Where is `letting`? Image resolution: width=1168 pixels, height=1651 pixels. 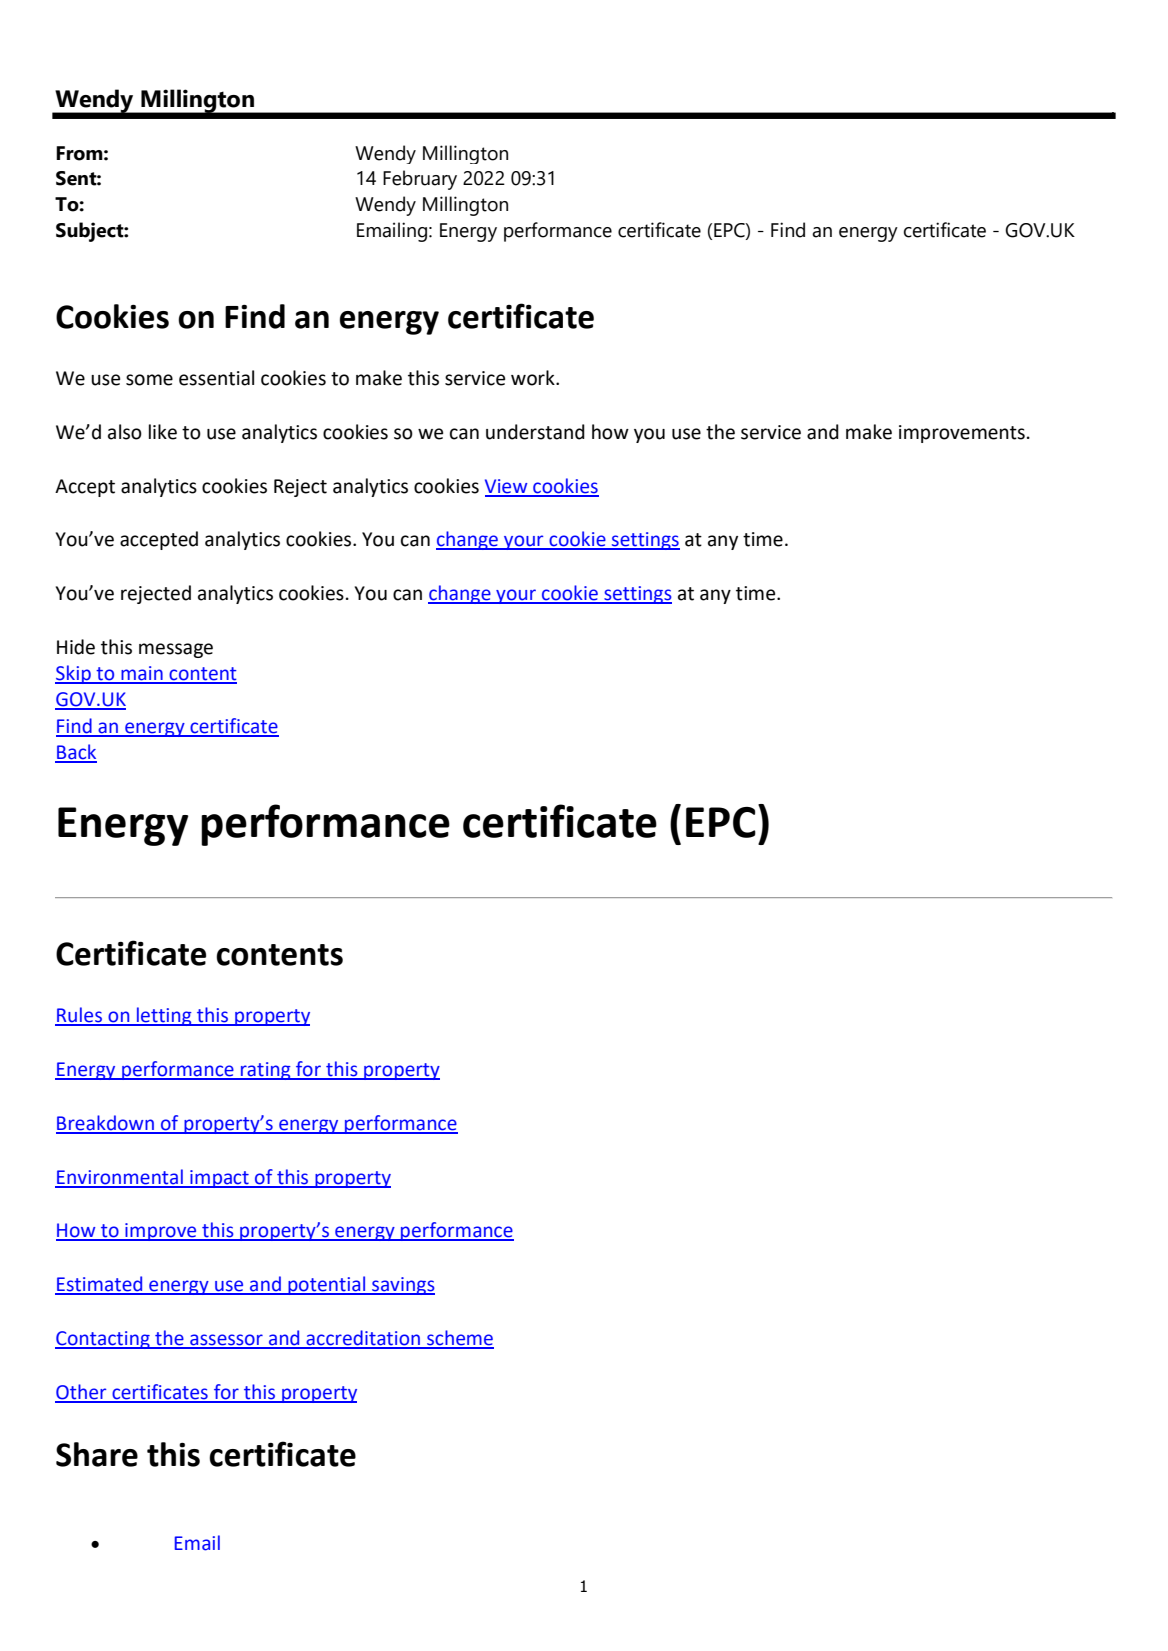
letting is located at coordinates (164, 1016).
